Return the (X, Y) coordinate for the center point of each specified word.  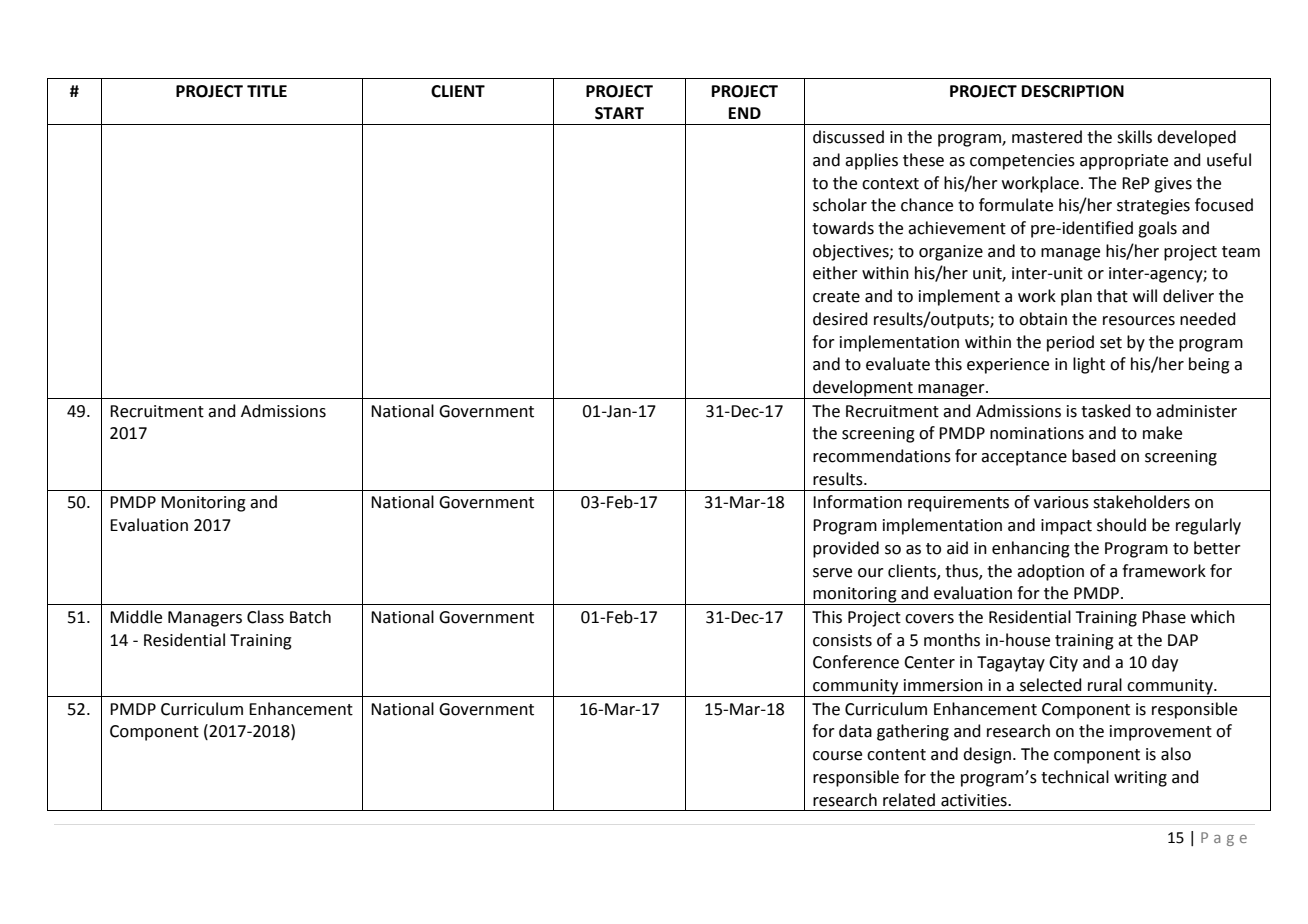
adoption (1050, 572)
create (836, 297)
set (1111, 343)
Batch (310, 617)
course (837, 756)
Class (265, 617)
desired (840, 319)
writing (1140, 779)
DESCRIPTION (1073, 91)
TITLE (267, 91)
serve (832, 573)
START (619, 113)
